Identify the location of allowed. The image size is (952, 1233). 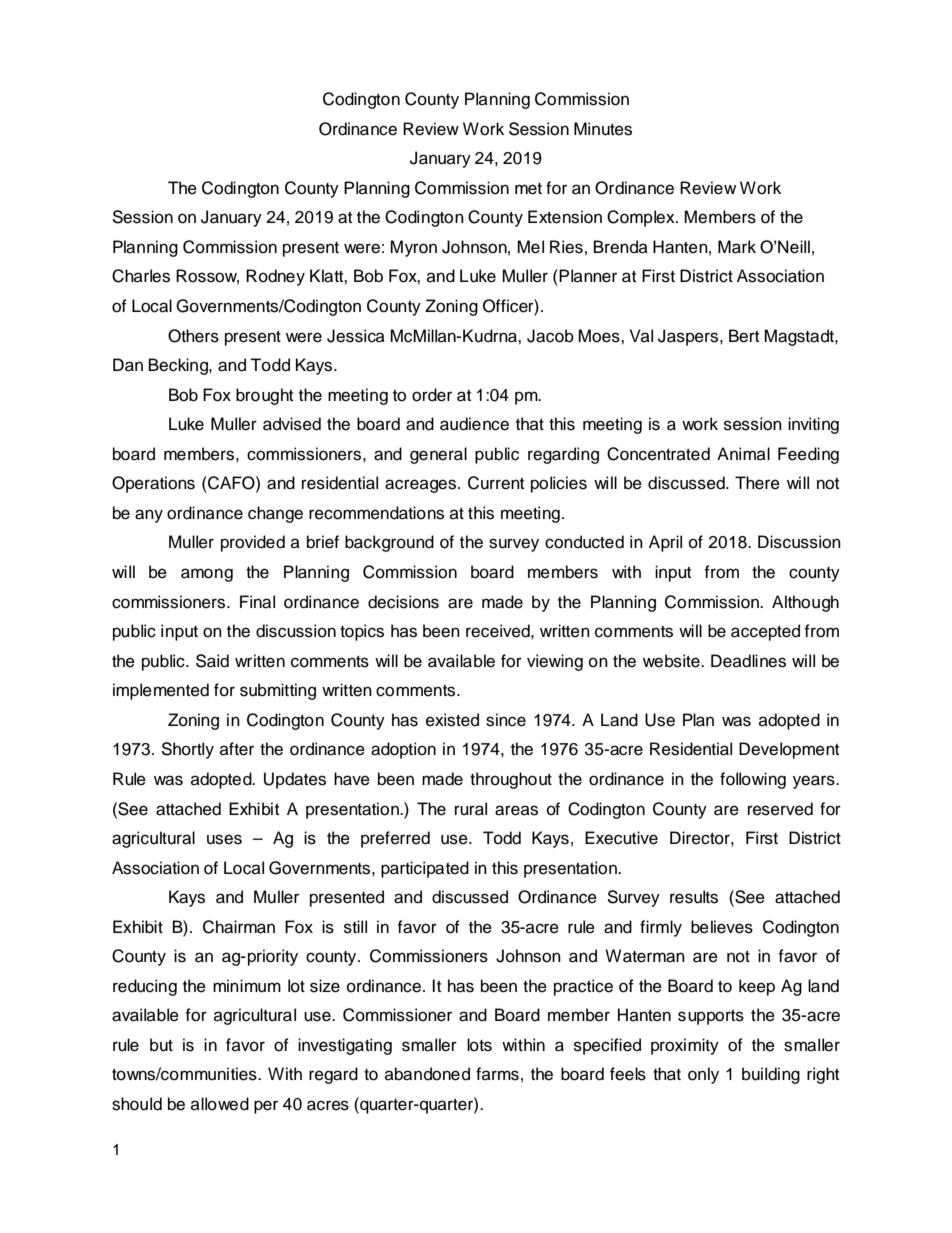
(220, 1104).
